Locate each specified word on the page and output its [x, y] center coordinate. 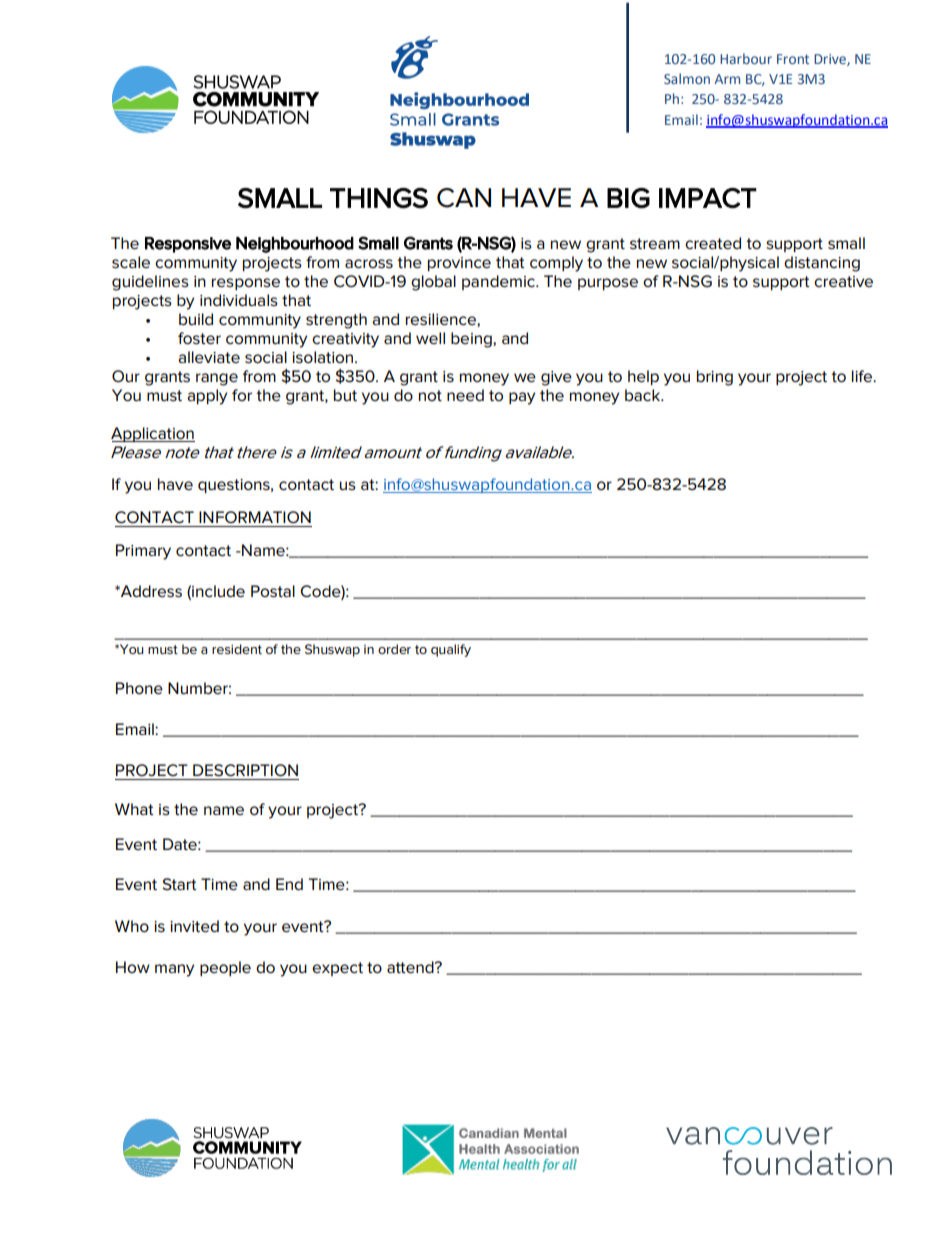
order [394, 649]
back [643, 395]
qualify [451, 650]
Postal [273, 591]
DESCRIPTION [245, 770]
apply [207, 397]
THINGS [379, 198]
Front [793, 59]
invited [194, 926]
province [459, 264]
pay [522, 398]
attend [411, 967]
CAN [464, 198]
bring [715, 378]
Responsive [188, 245]
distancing [822, 264]
